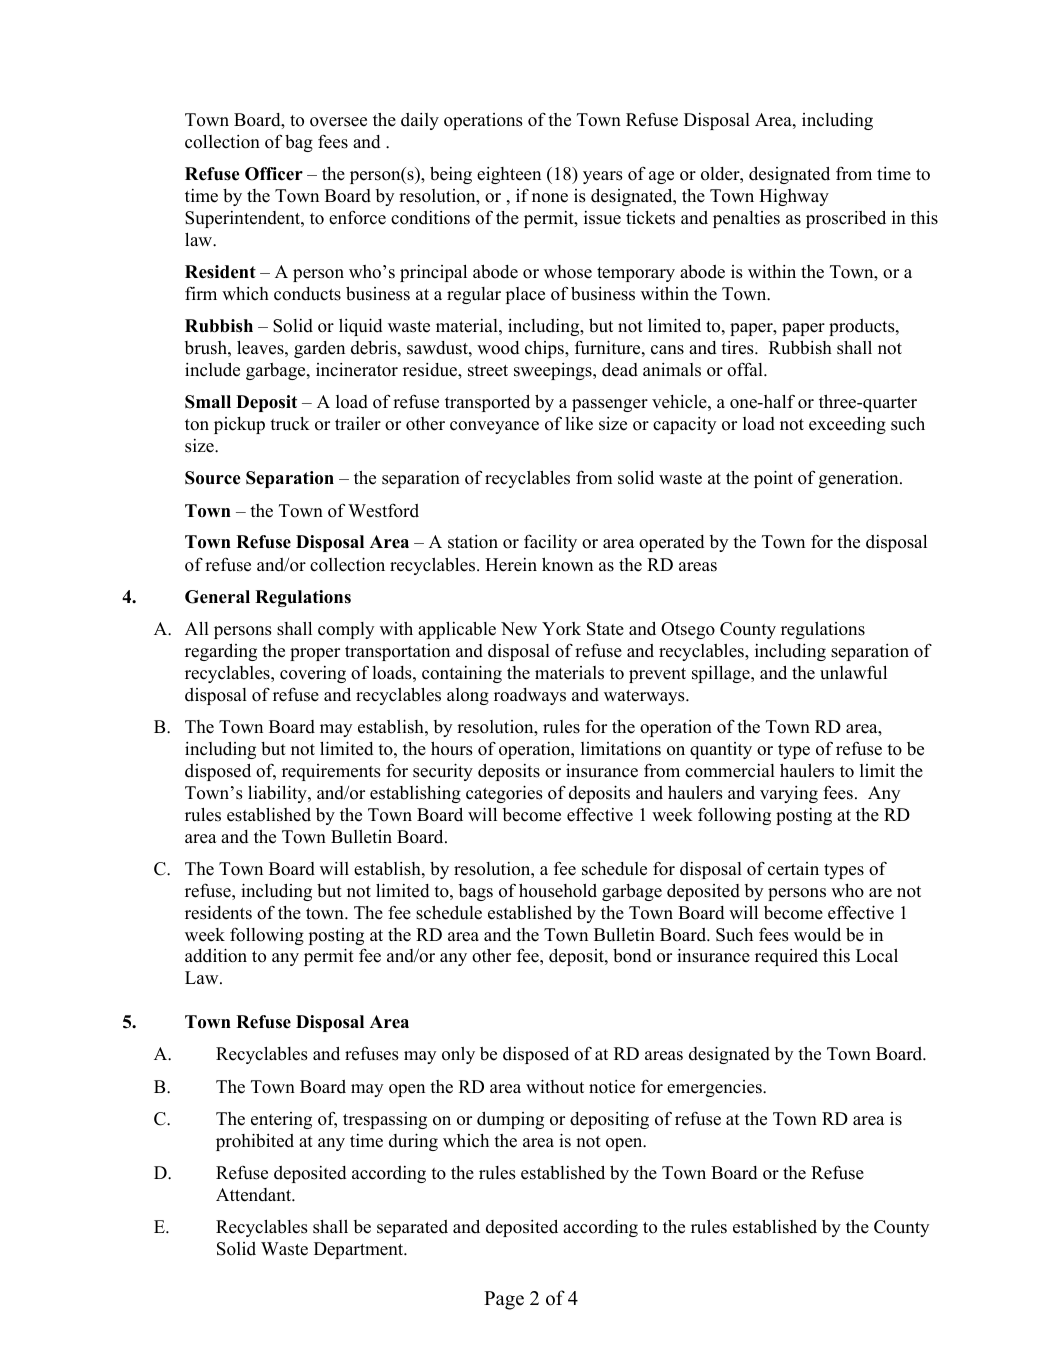 The image size is (1060, 1371). What do you see at coordinates (360, 1250) in the page?
I see `Department` at bounding box center [360, 1250].
